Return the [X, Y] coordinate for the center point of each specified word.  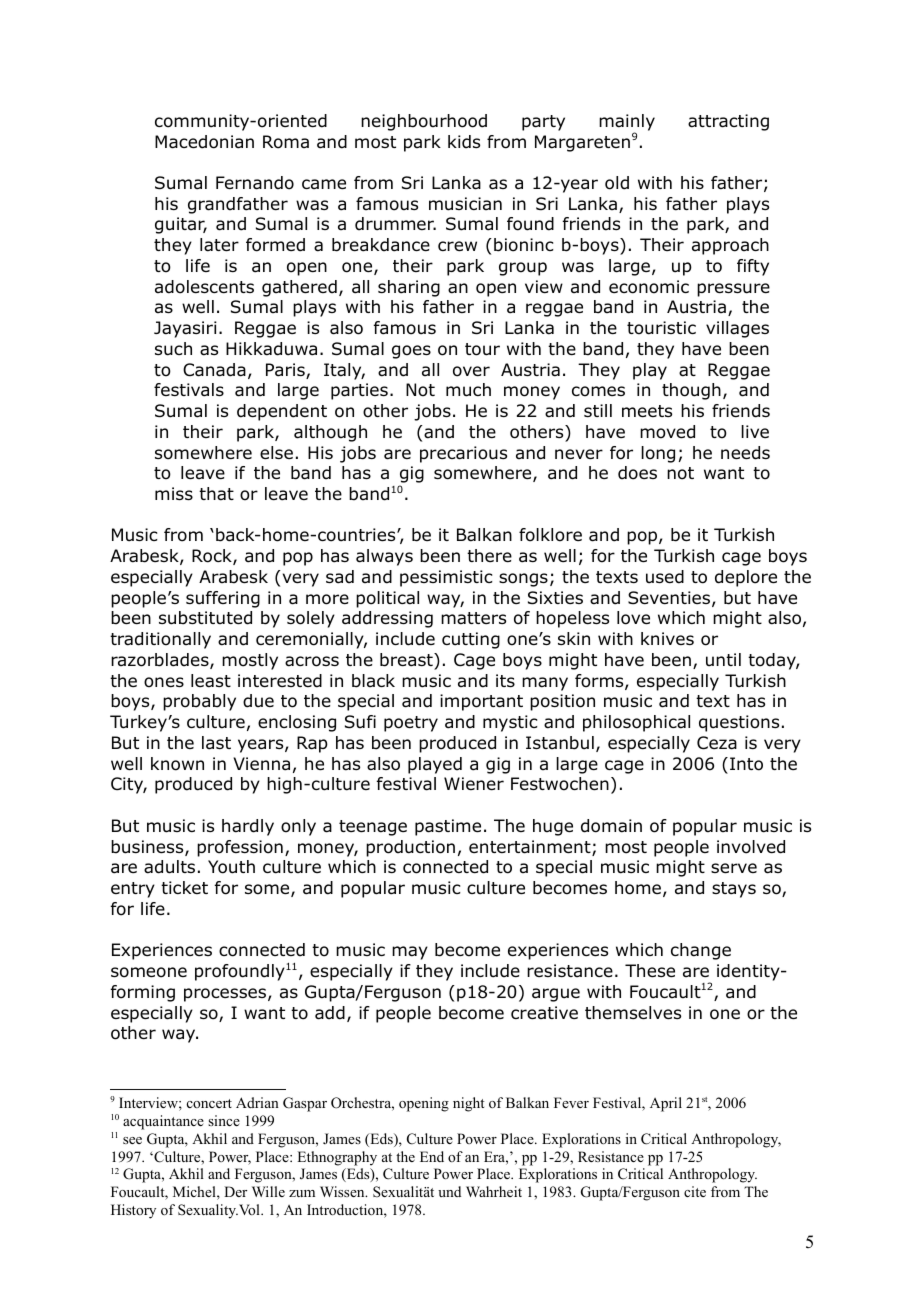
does [637, 473]
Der [235, 1191]
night [469, 1104]
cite [695, 1191]
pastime [448, 827]
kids [464, 142]
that [216, 494]
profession [240, 848]
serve [734, 868]
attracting [728, 122]
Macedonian [204, 142]
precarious [463, 454]
